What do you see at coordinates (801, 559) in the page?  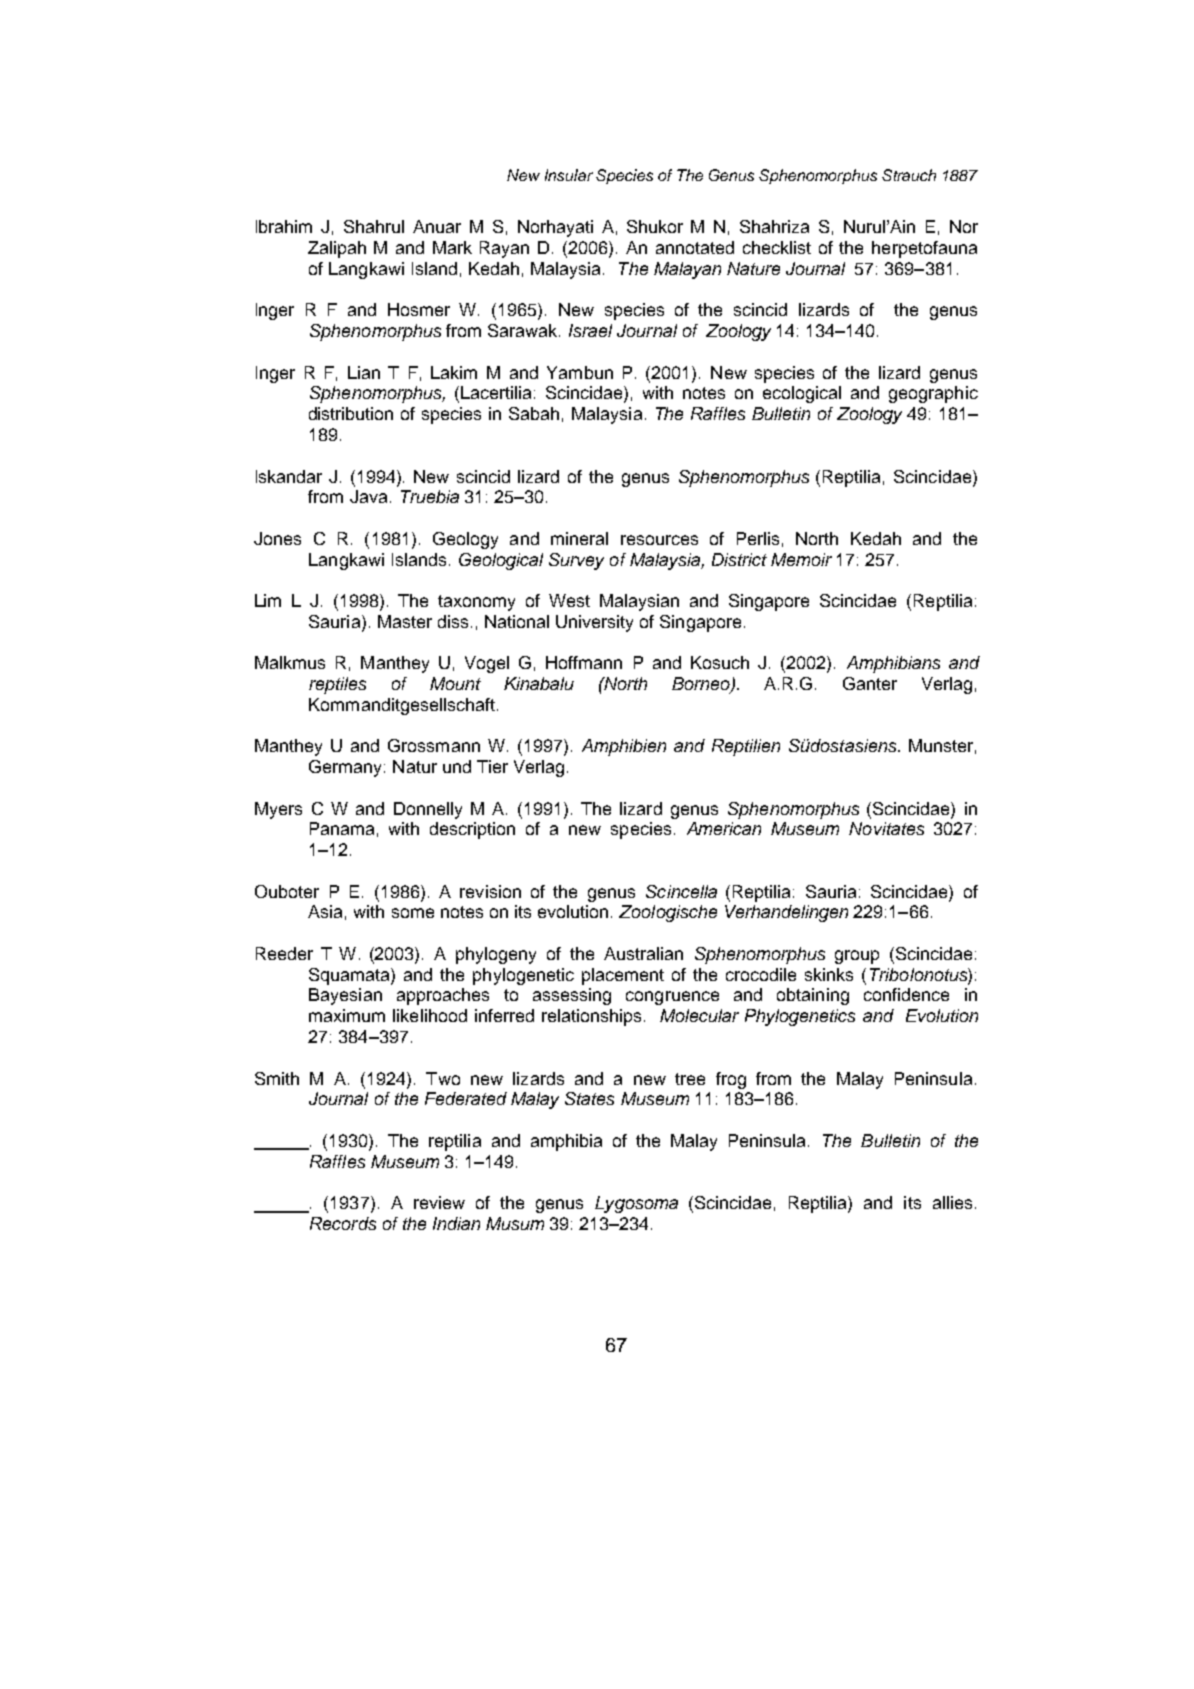 I see `Memoir` at bounding box center [801, 559].
